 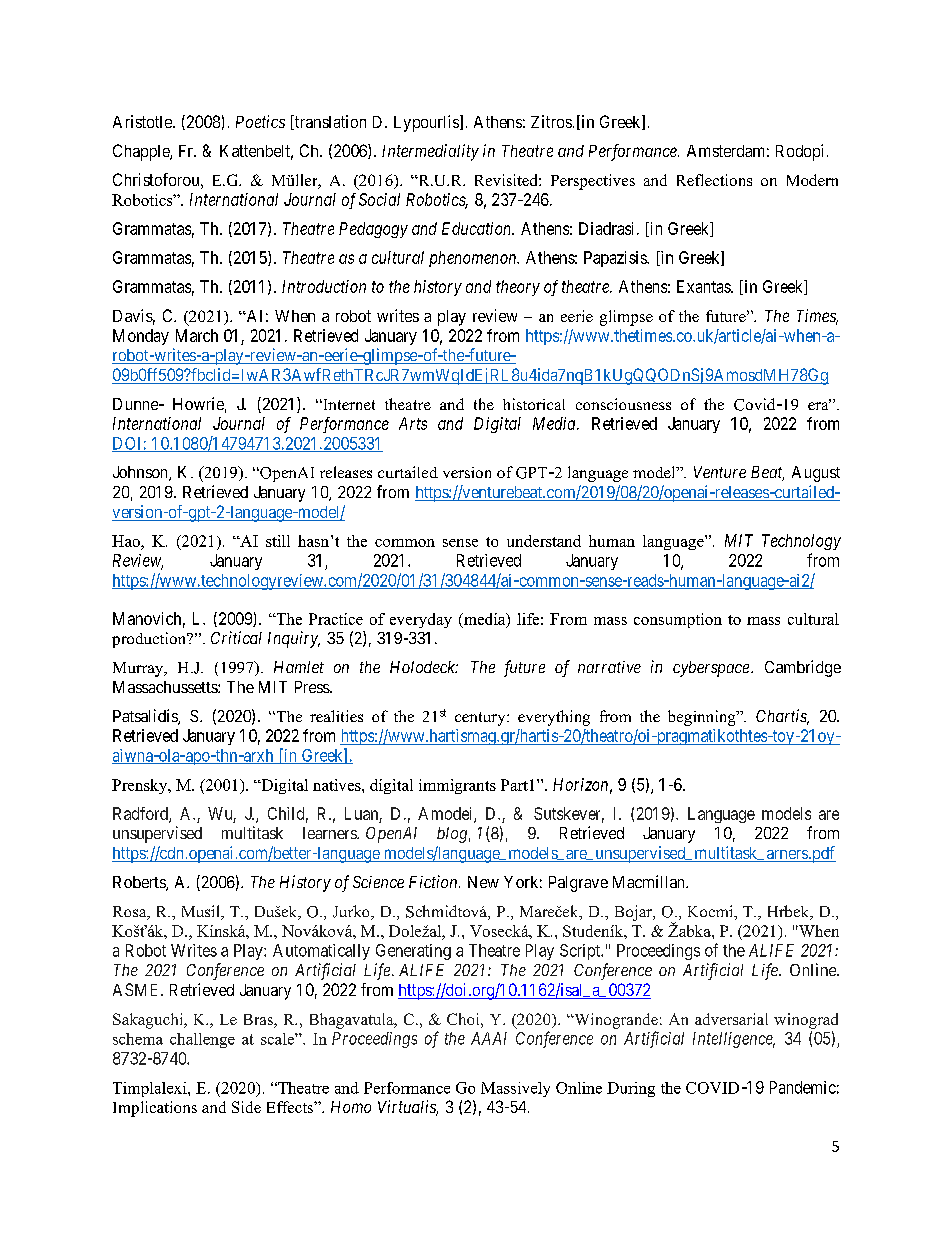 I want to click on everyday, so click(x=421, y=620).
